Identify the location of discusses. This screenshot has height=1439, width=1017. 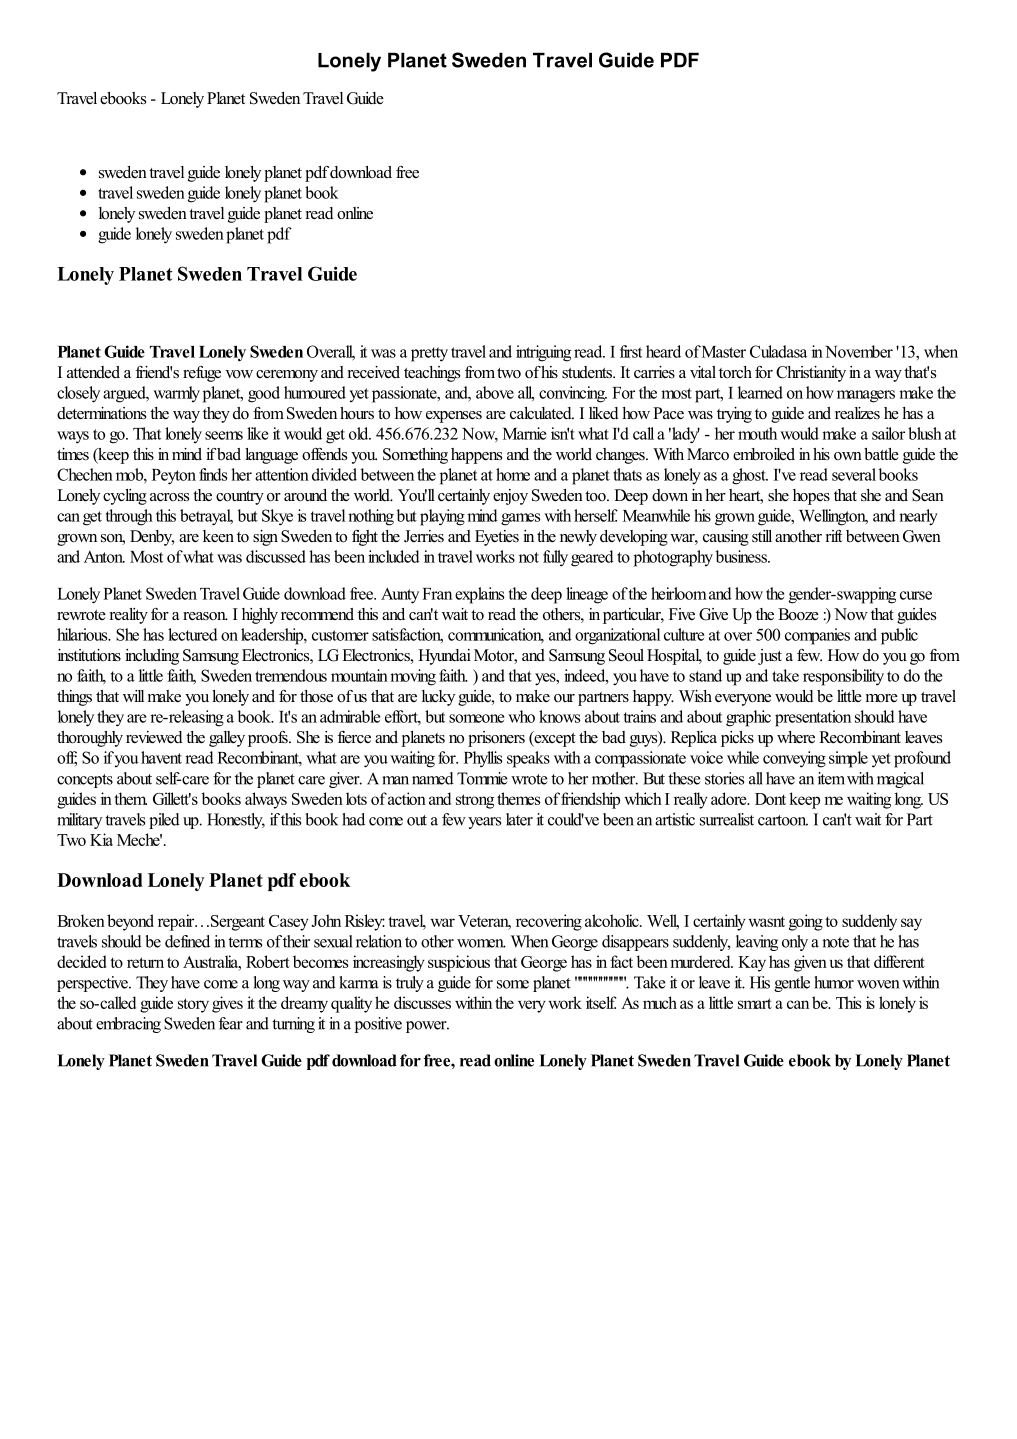
(422, 1002).
